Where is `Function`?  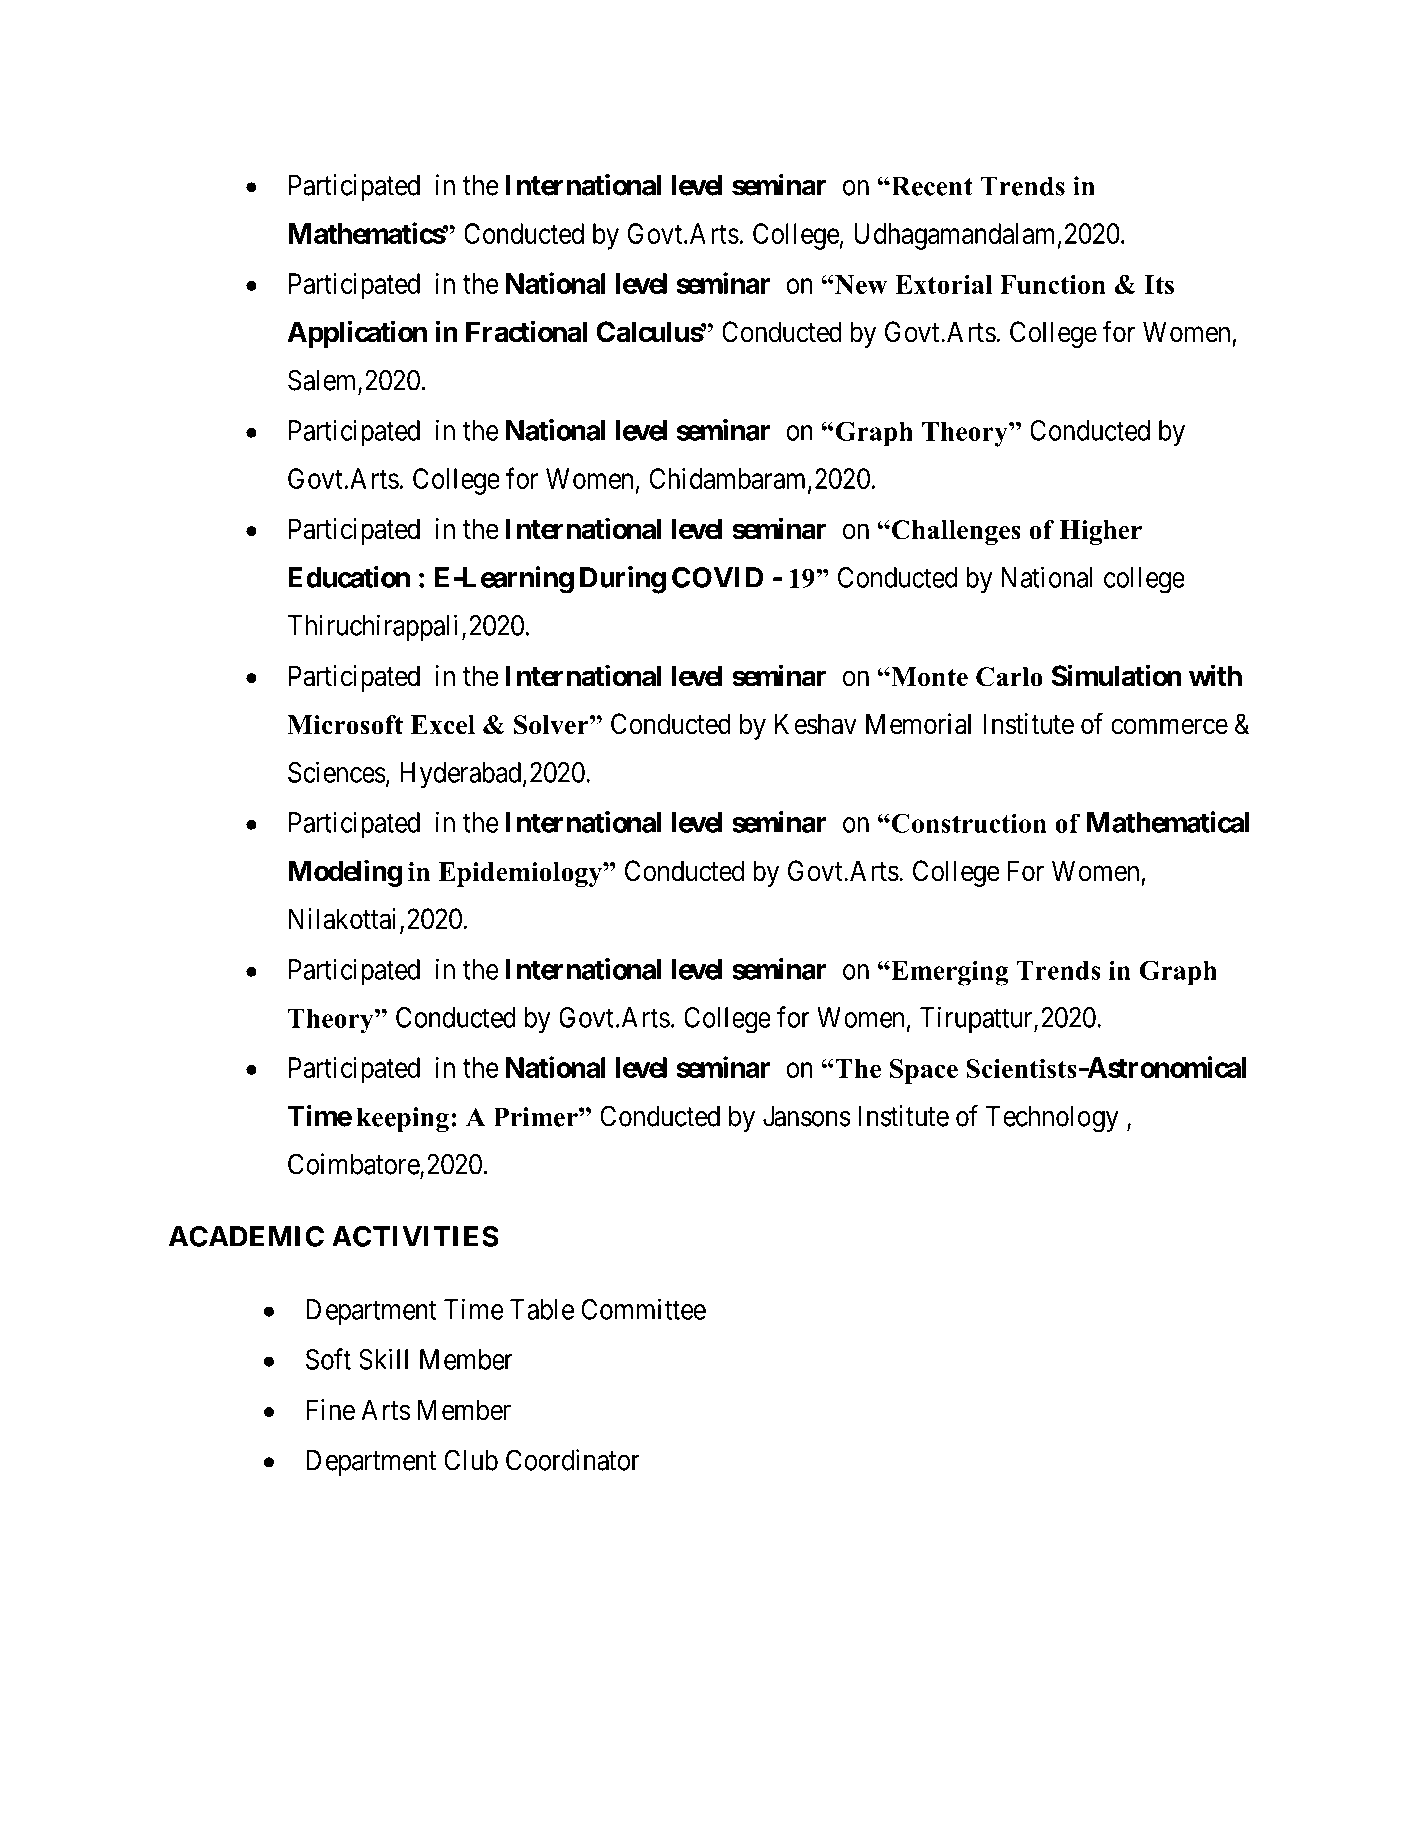
Function is located at coordinates (1053, 284).
